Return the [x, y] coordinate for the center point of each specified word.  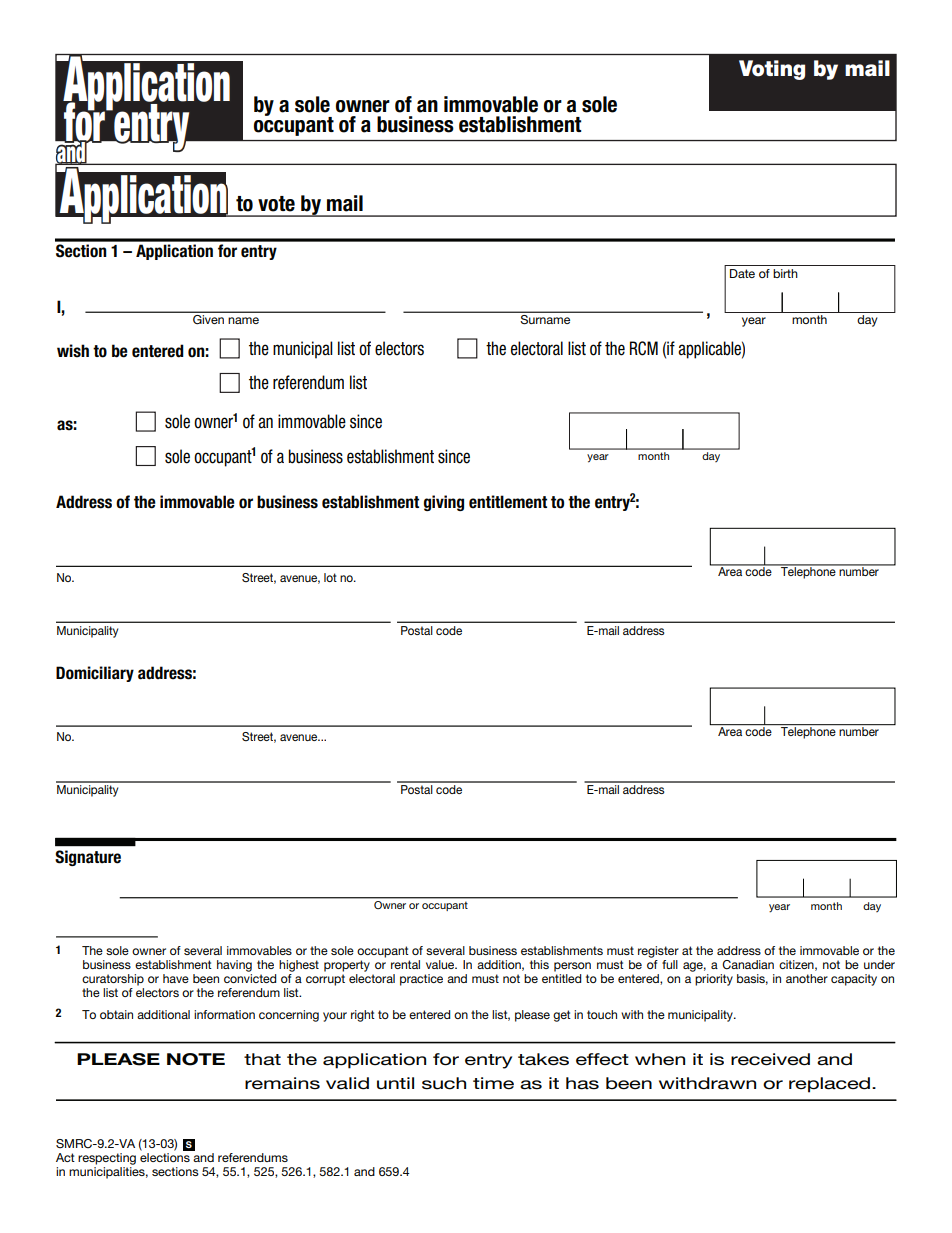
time [493, 1083]
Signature [88, 858]
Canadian [748, 965]
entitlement [508, 502]
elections [165, 1157]
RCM [644, 348]
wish [73, 351]
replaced [829, 1085]
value [441, 964]
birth [785, 273]
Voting [772, 70]
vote [276, 204]
